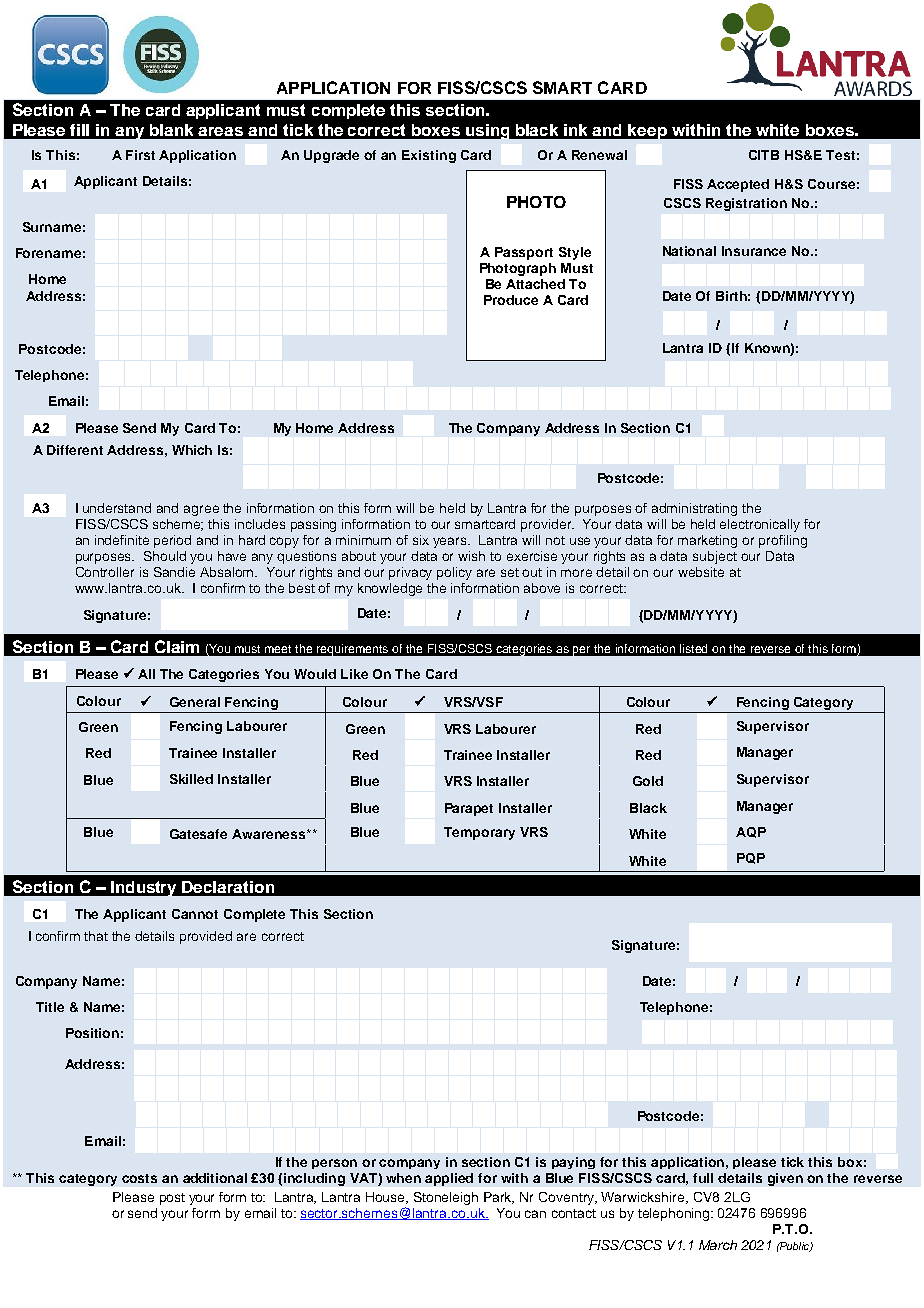  Describe the element at coordinates (421, 540) in the image. I see `six` at that location.
